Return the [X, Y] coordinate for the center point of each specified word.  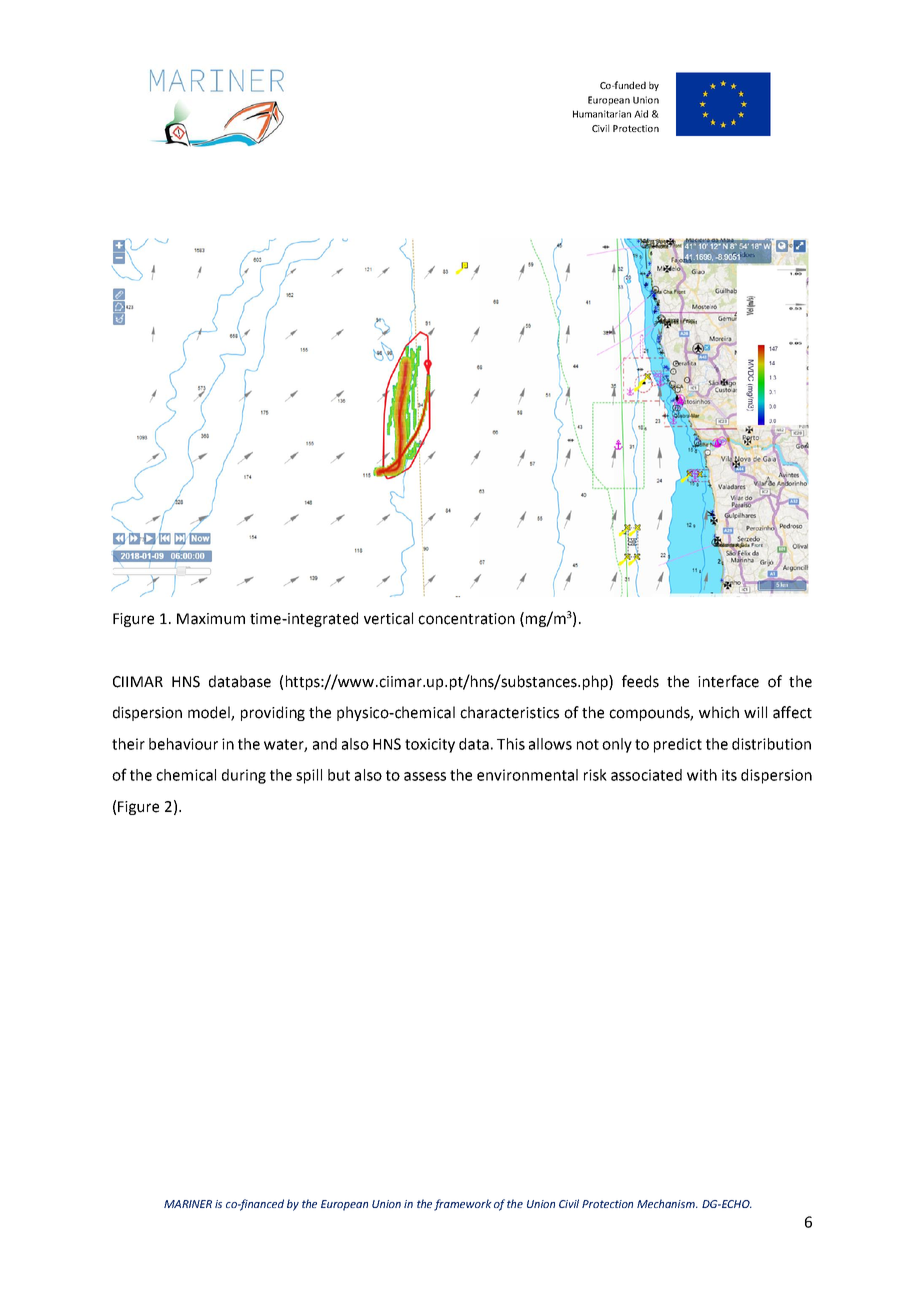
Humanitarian [602, 114]
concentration [466, 619]
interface [728, 681]
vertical [388, 618]
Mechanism [667, 1203]
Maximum [211, 619]
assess [425, 776]
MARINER [188, 1204]
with [702, 775]
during [244, 776]
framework [463, 1205]
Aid [641, 114]
